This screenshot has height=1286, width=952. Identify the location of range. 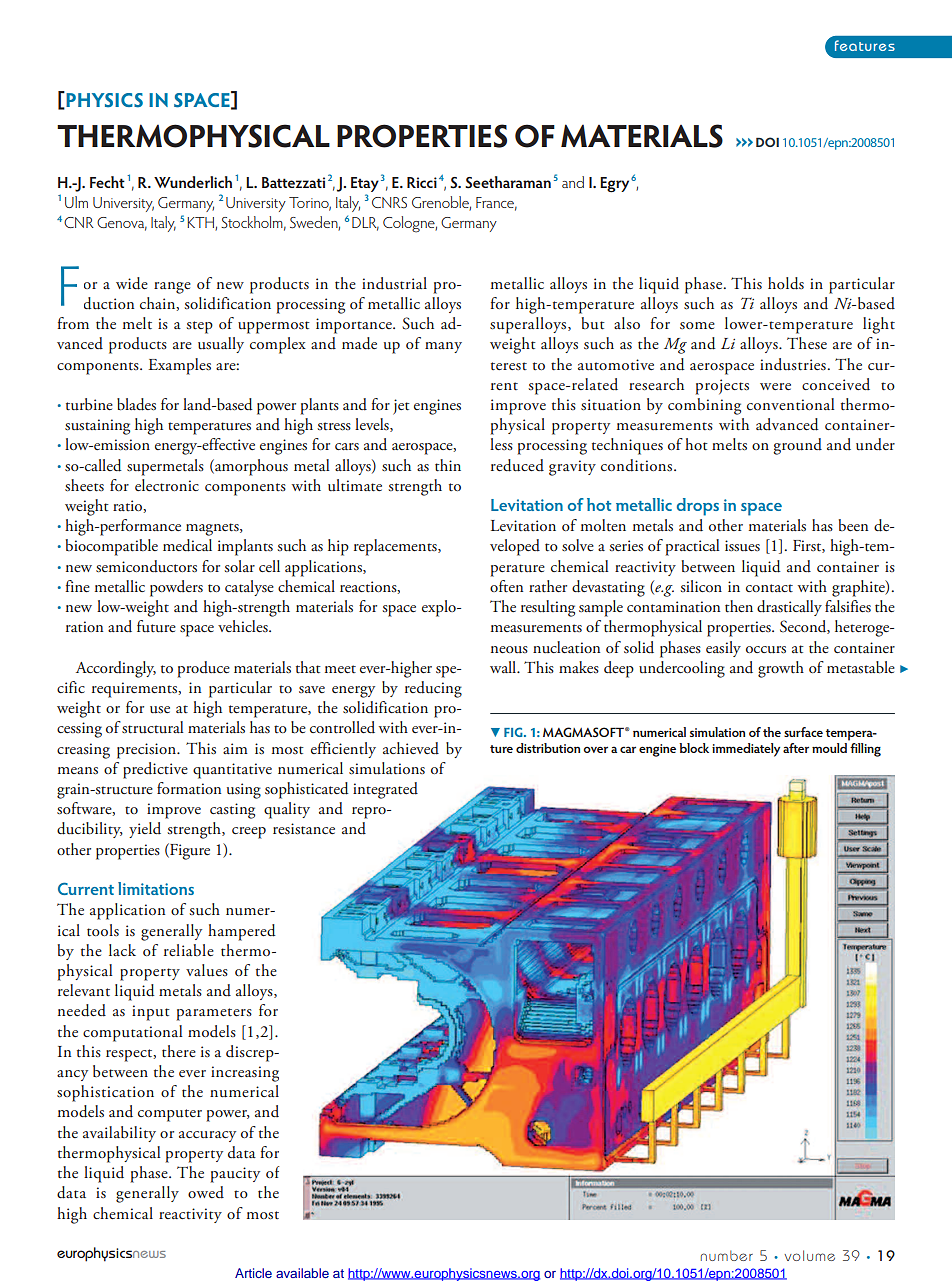
(172, 288).
